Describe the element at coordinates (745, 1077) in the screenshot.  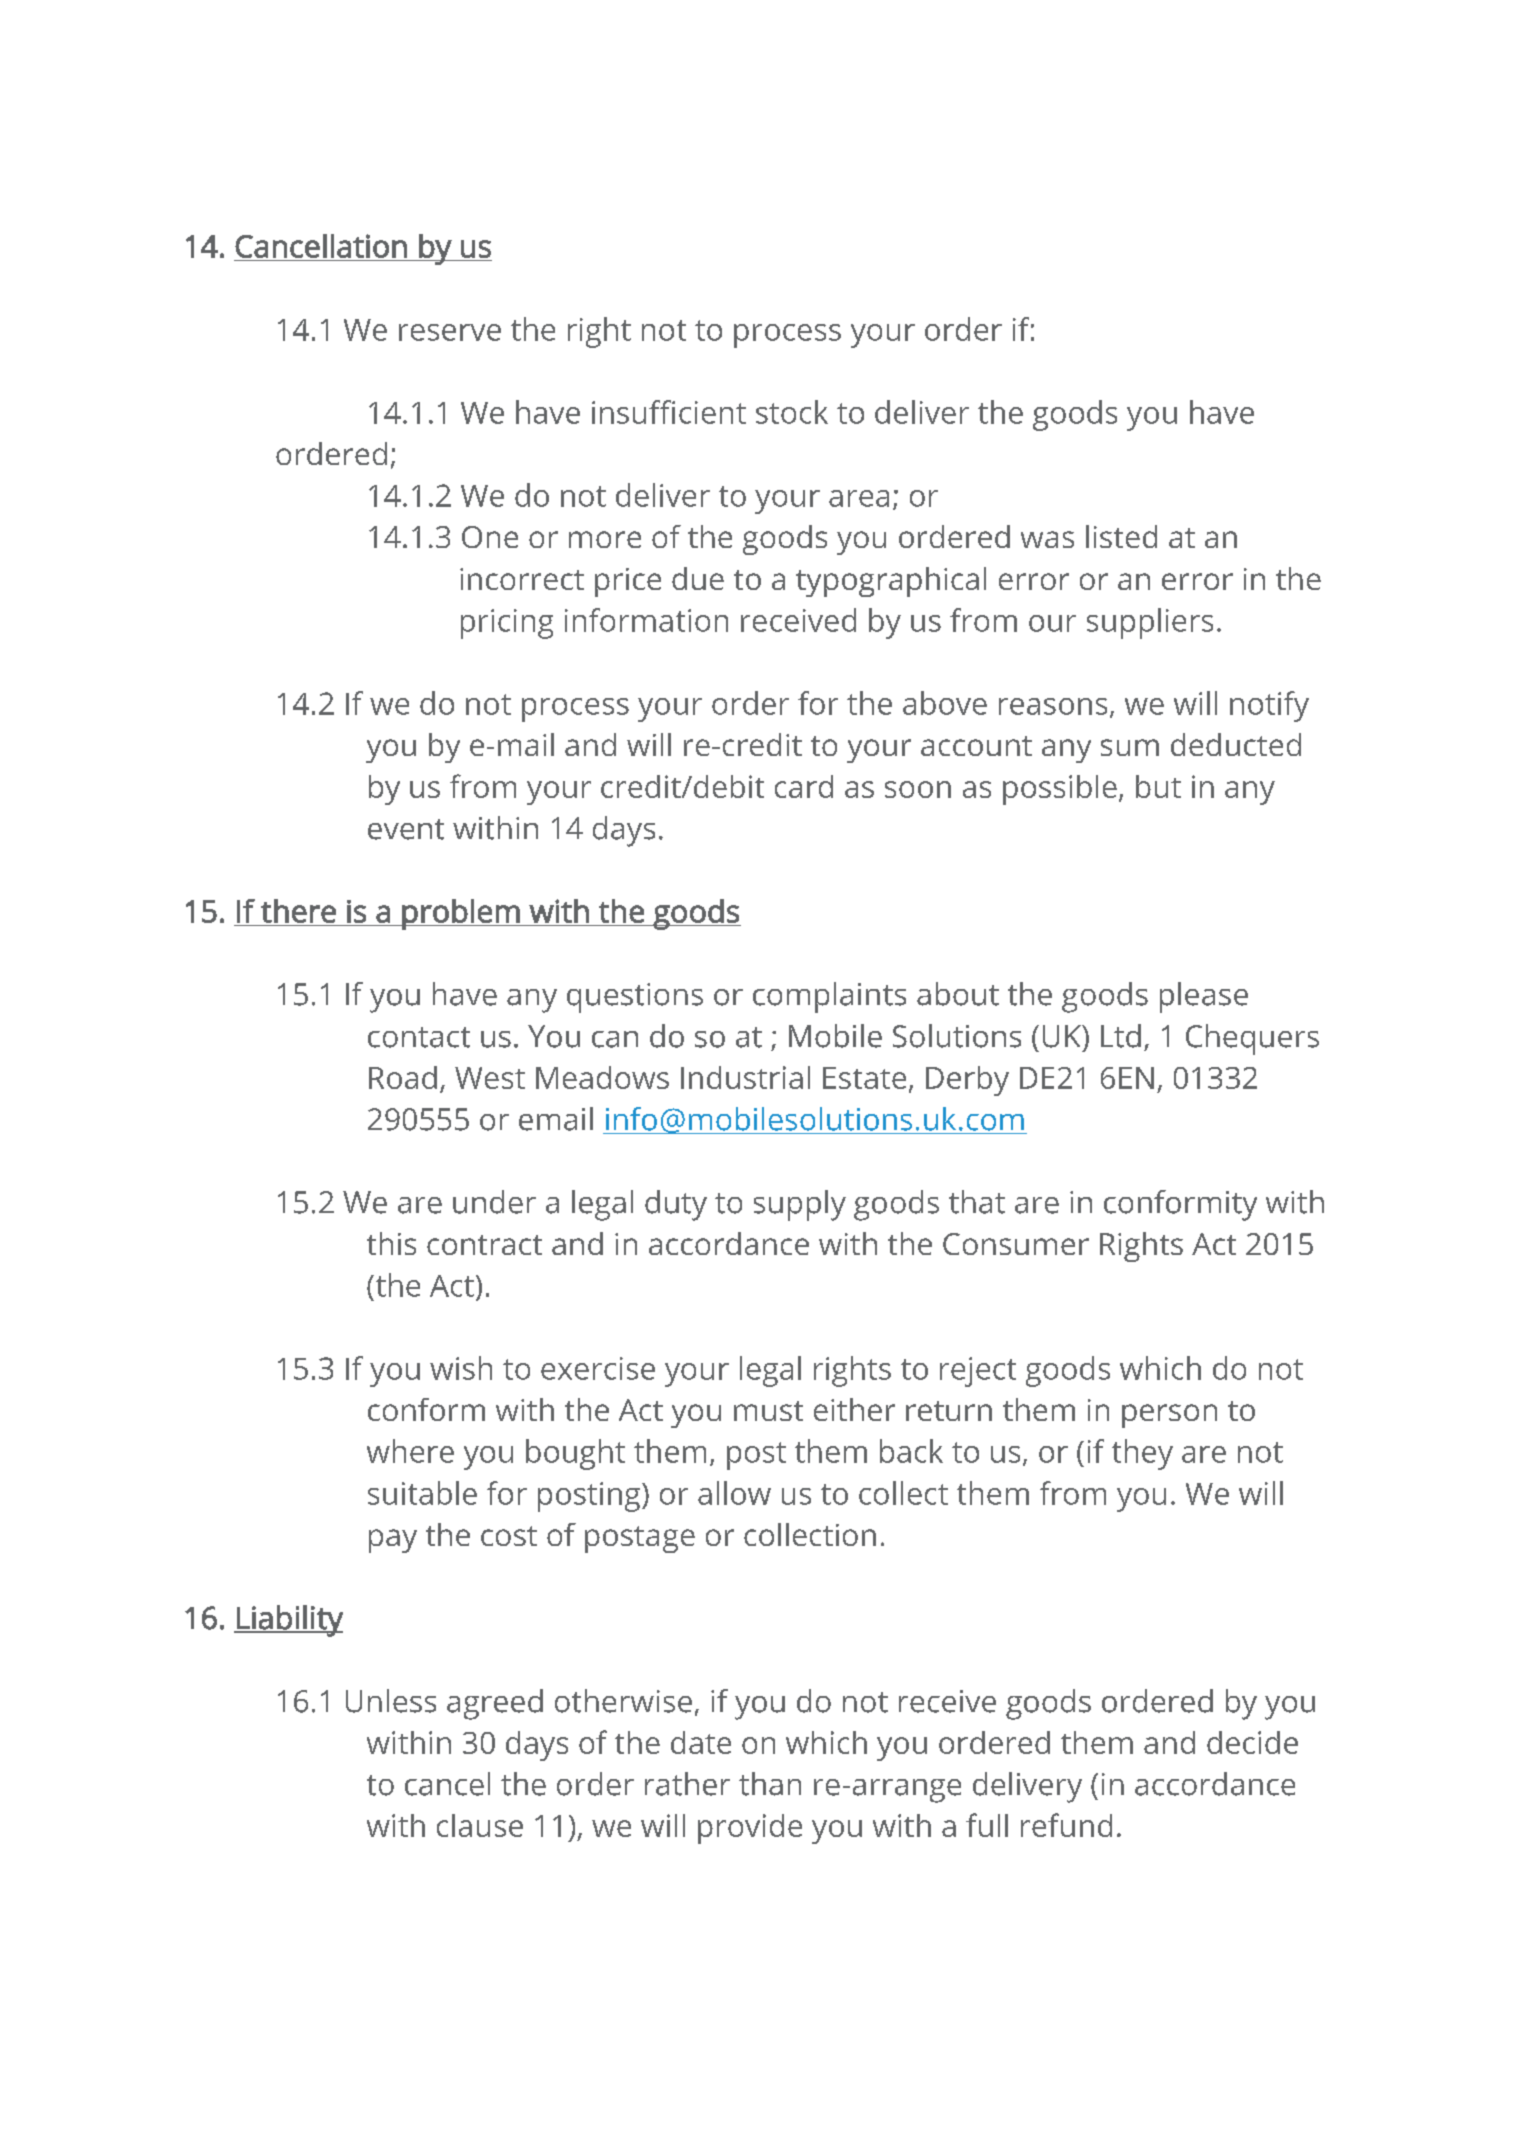
I see `Industrial` at that location.
